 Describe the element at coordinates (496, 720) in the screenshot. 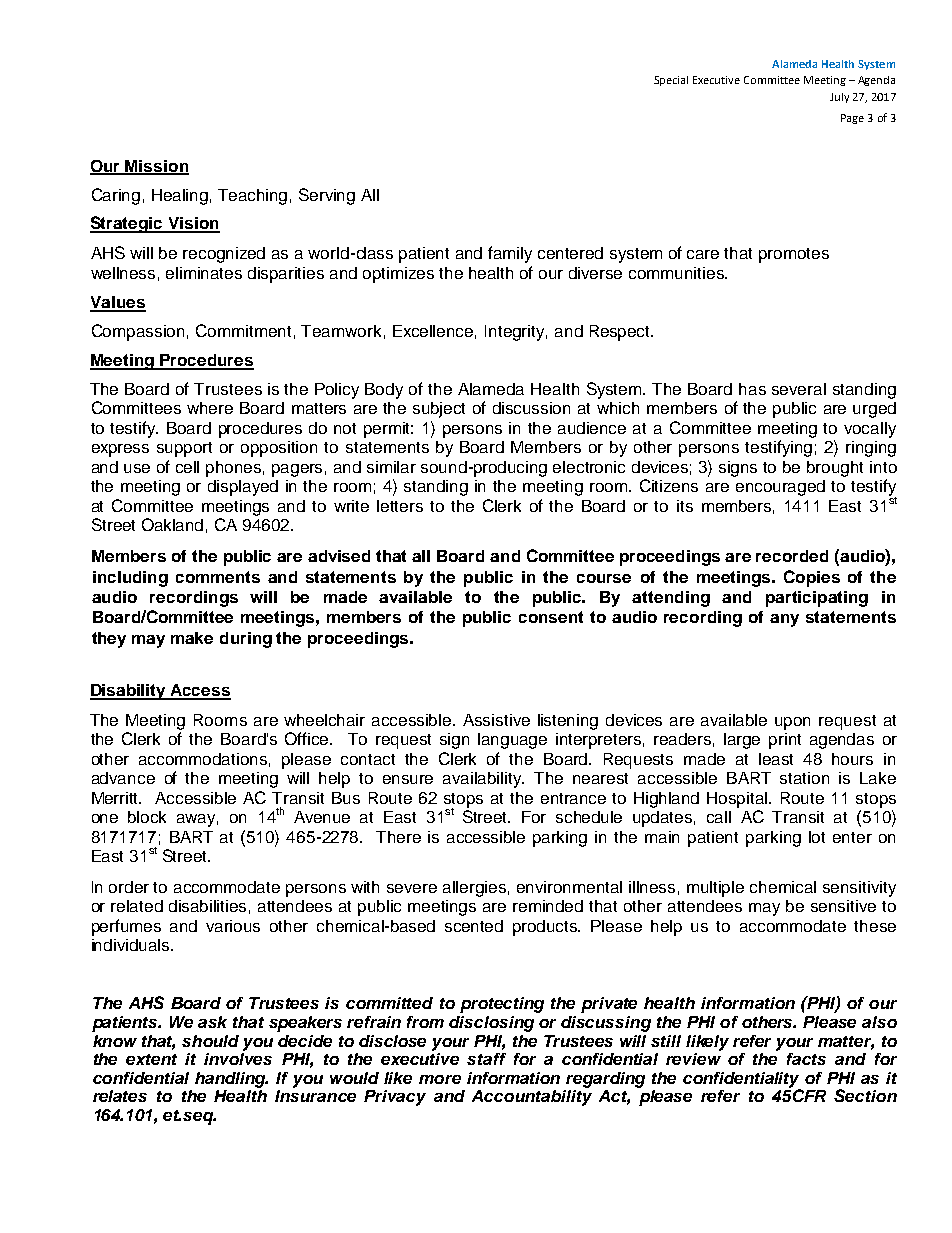

I see `Assistive` at that location.
